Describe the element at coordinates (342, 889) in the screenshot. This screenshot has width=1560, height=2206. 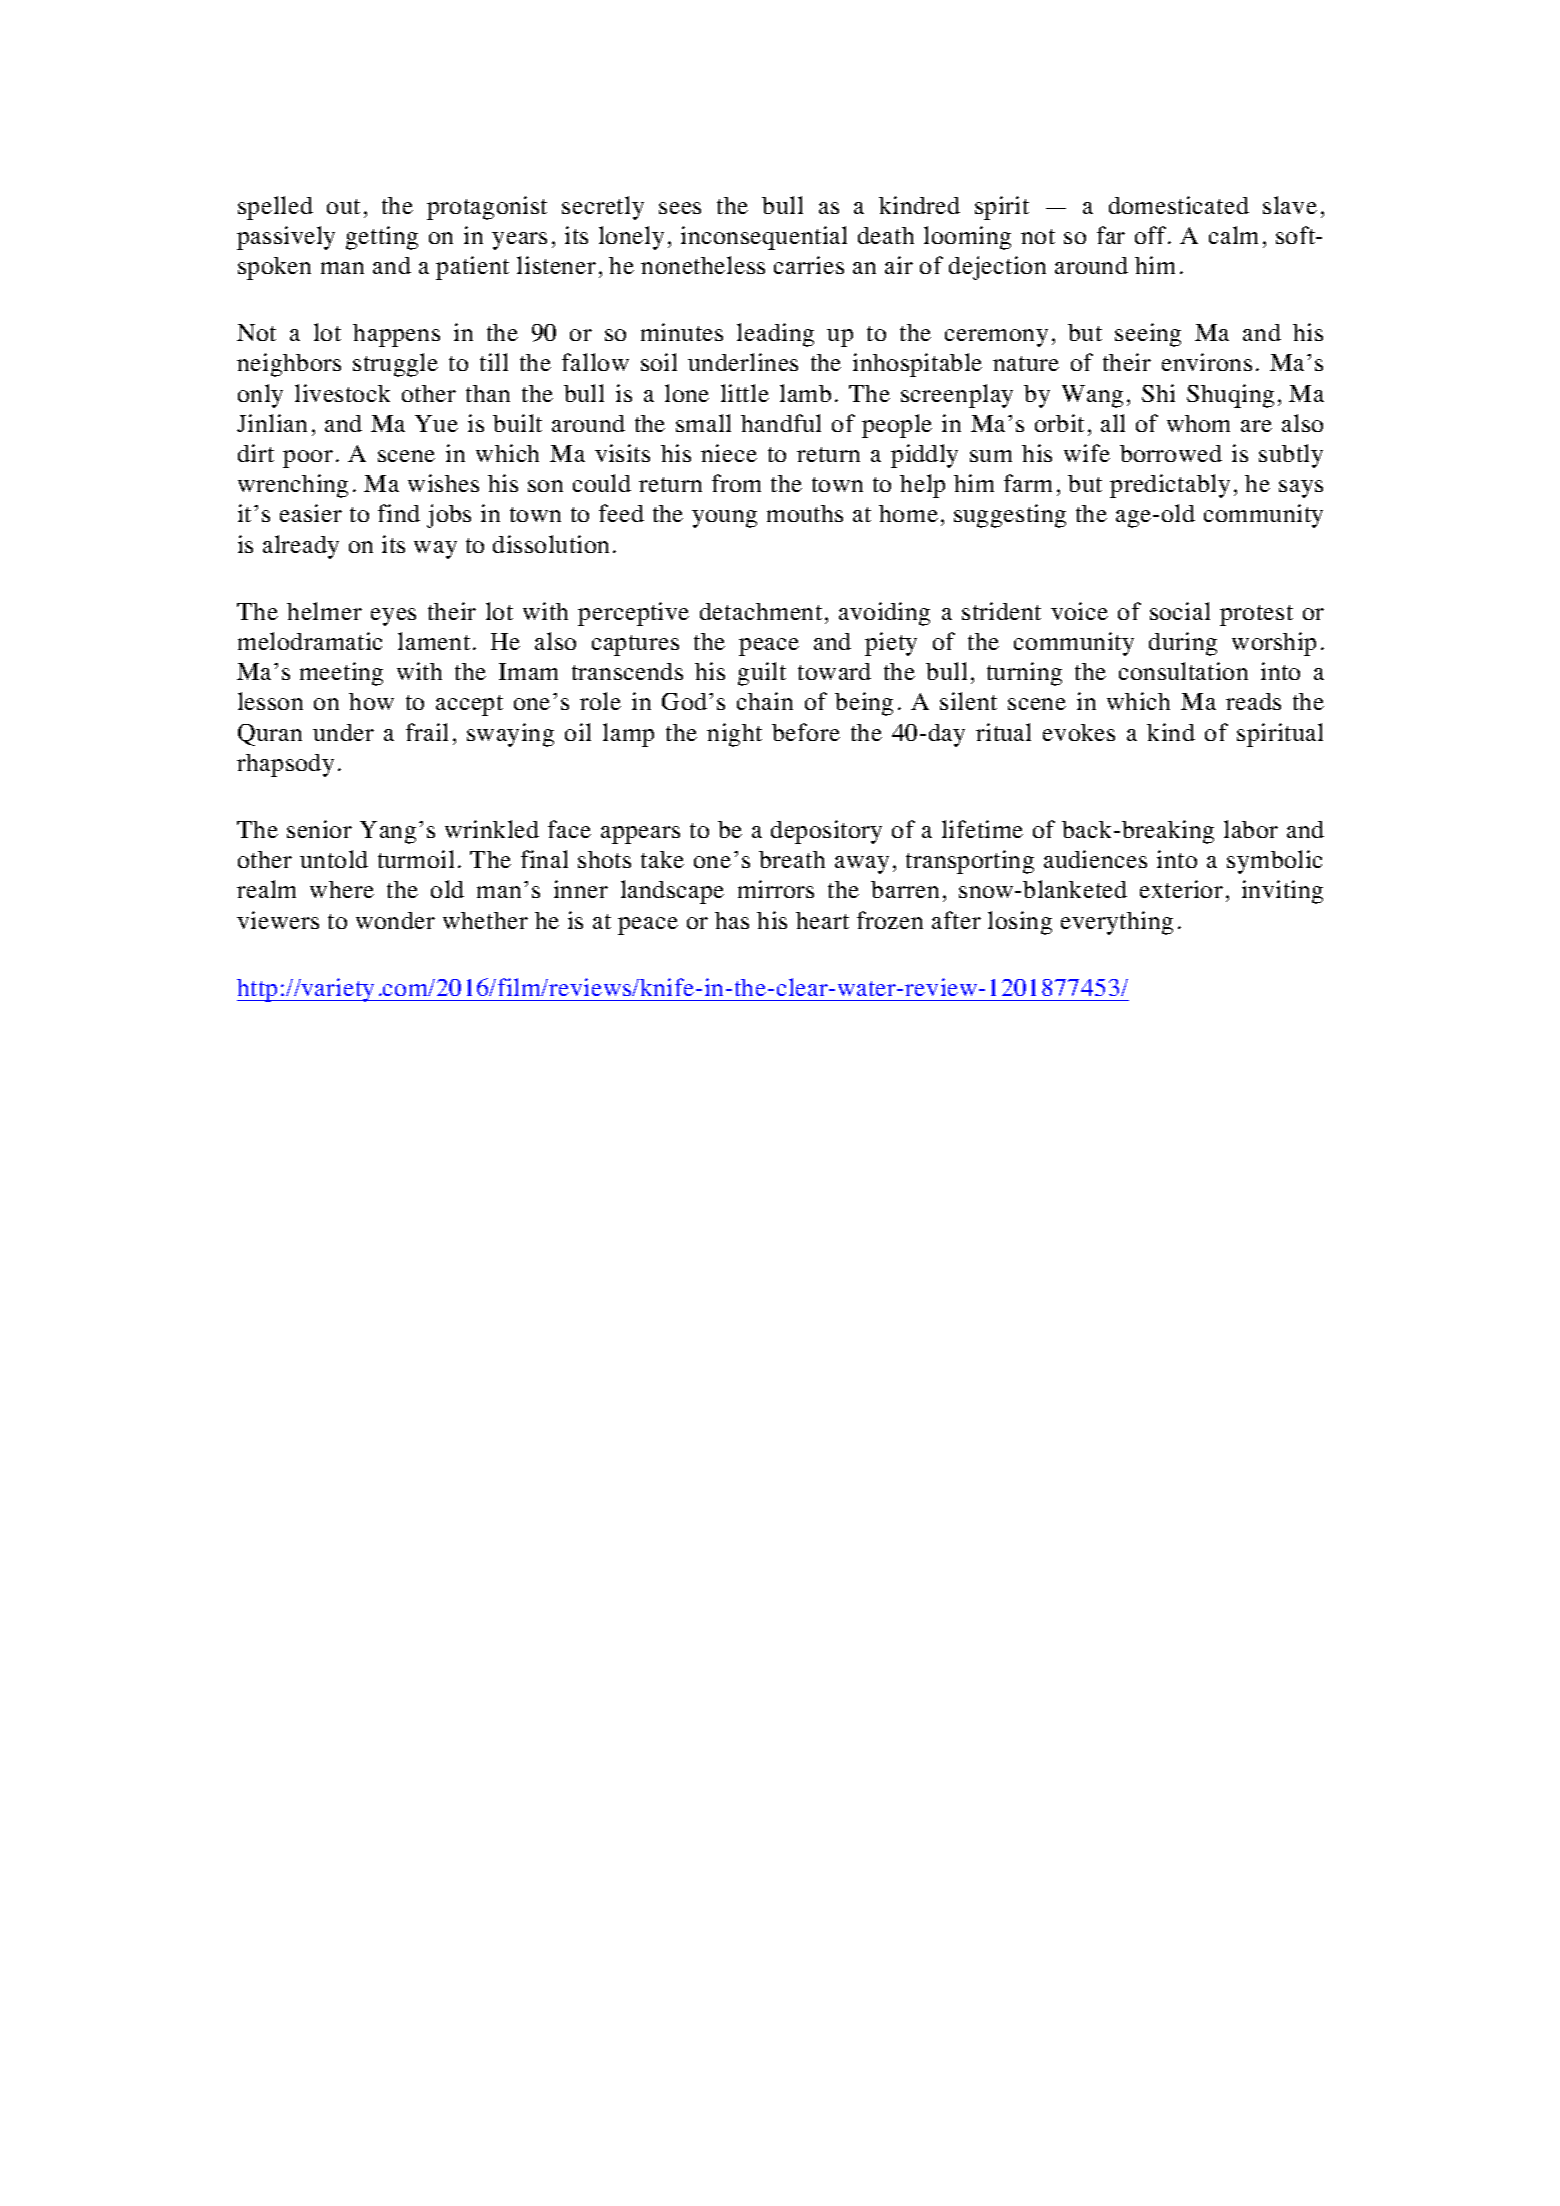
I see `where` at that location.
